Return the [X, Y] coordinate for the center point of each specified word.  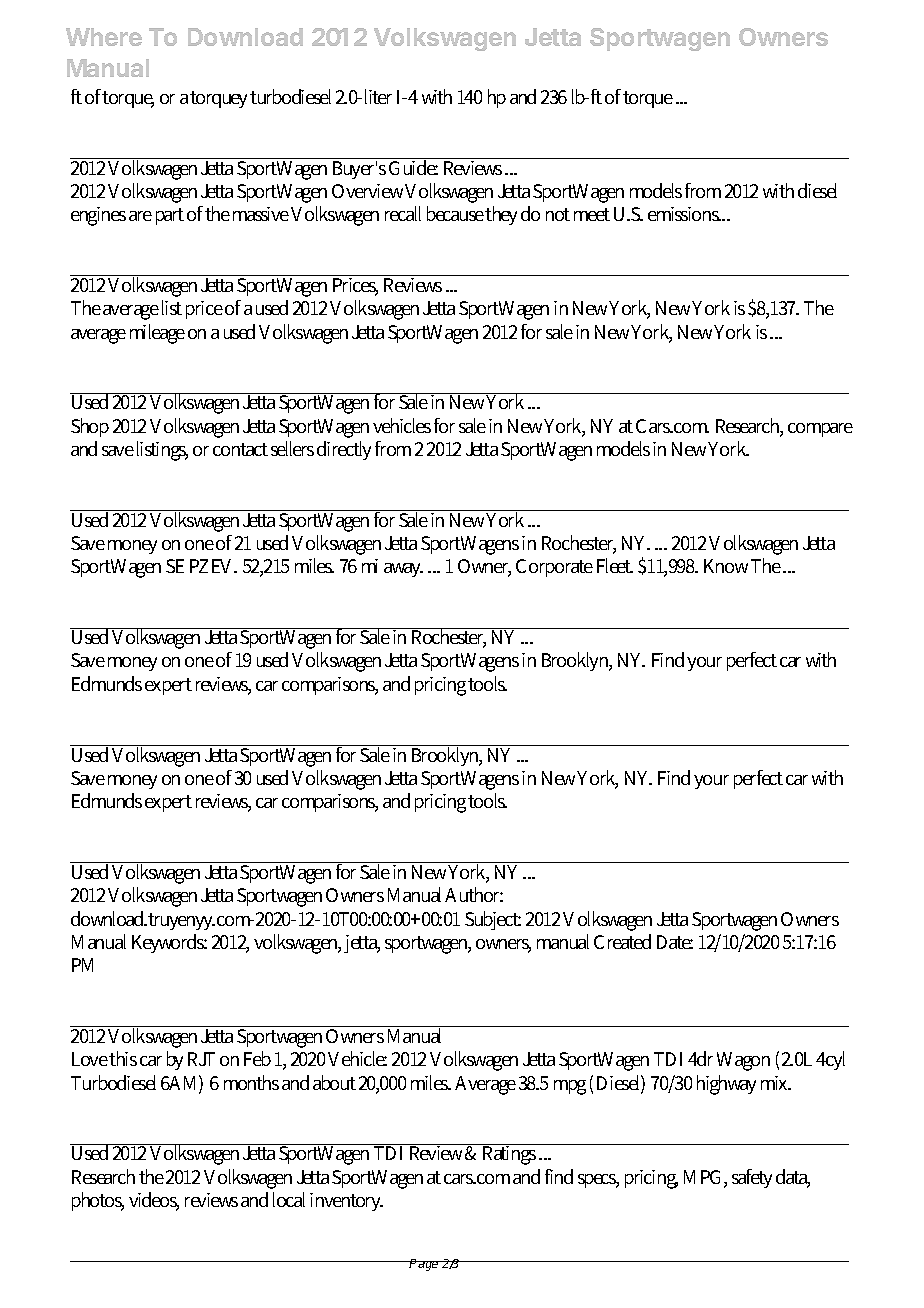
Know [726, 566]
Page [424, 1265]
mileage [157, 334]
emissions [684, 214]
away [403, 570]
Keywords [169, 943]
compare [820, 430]
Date [675, 942]
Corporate [554, 568]
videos [154, 1201]
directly [344, 450]
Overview [367, 191]
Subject [493, 920]
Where [104, 37]
